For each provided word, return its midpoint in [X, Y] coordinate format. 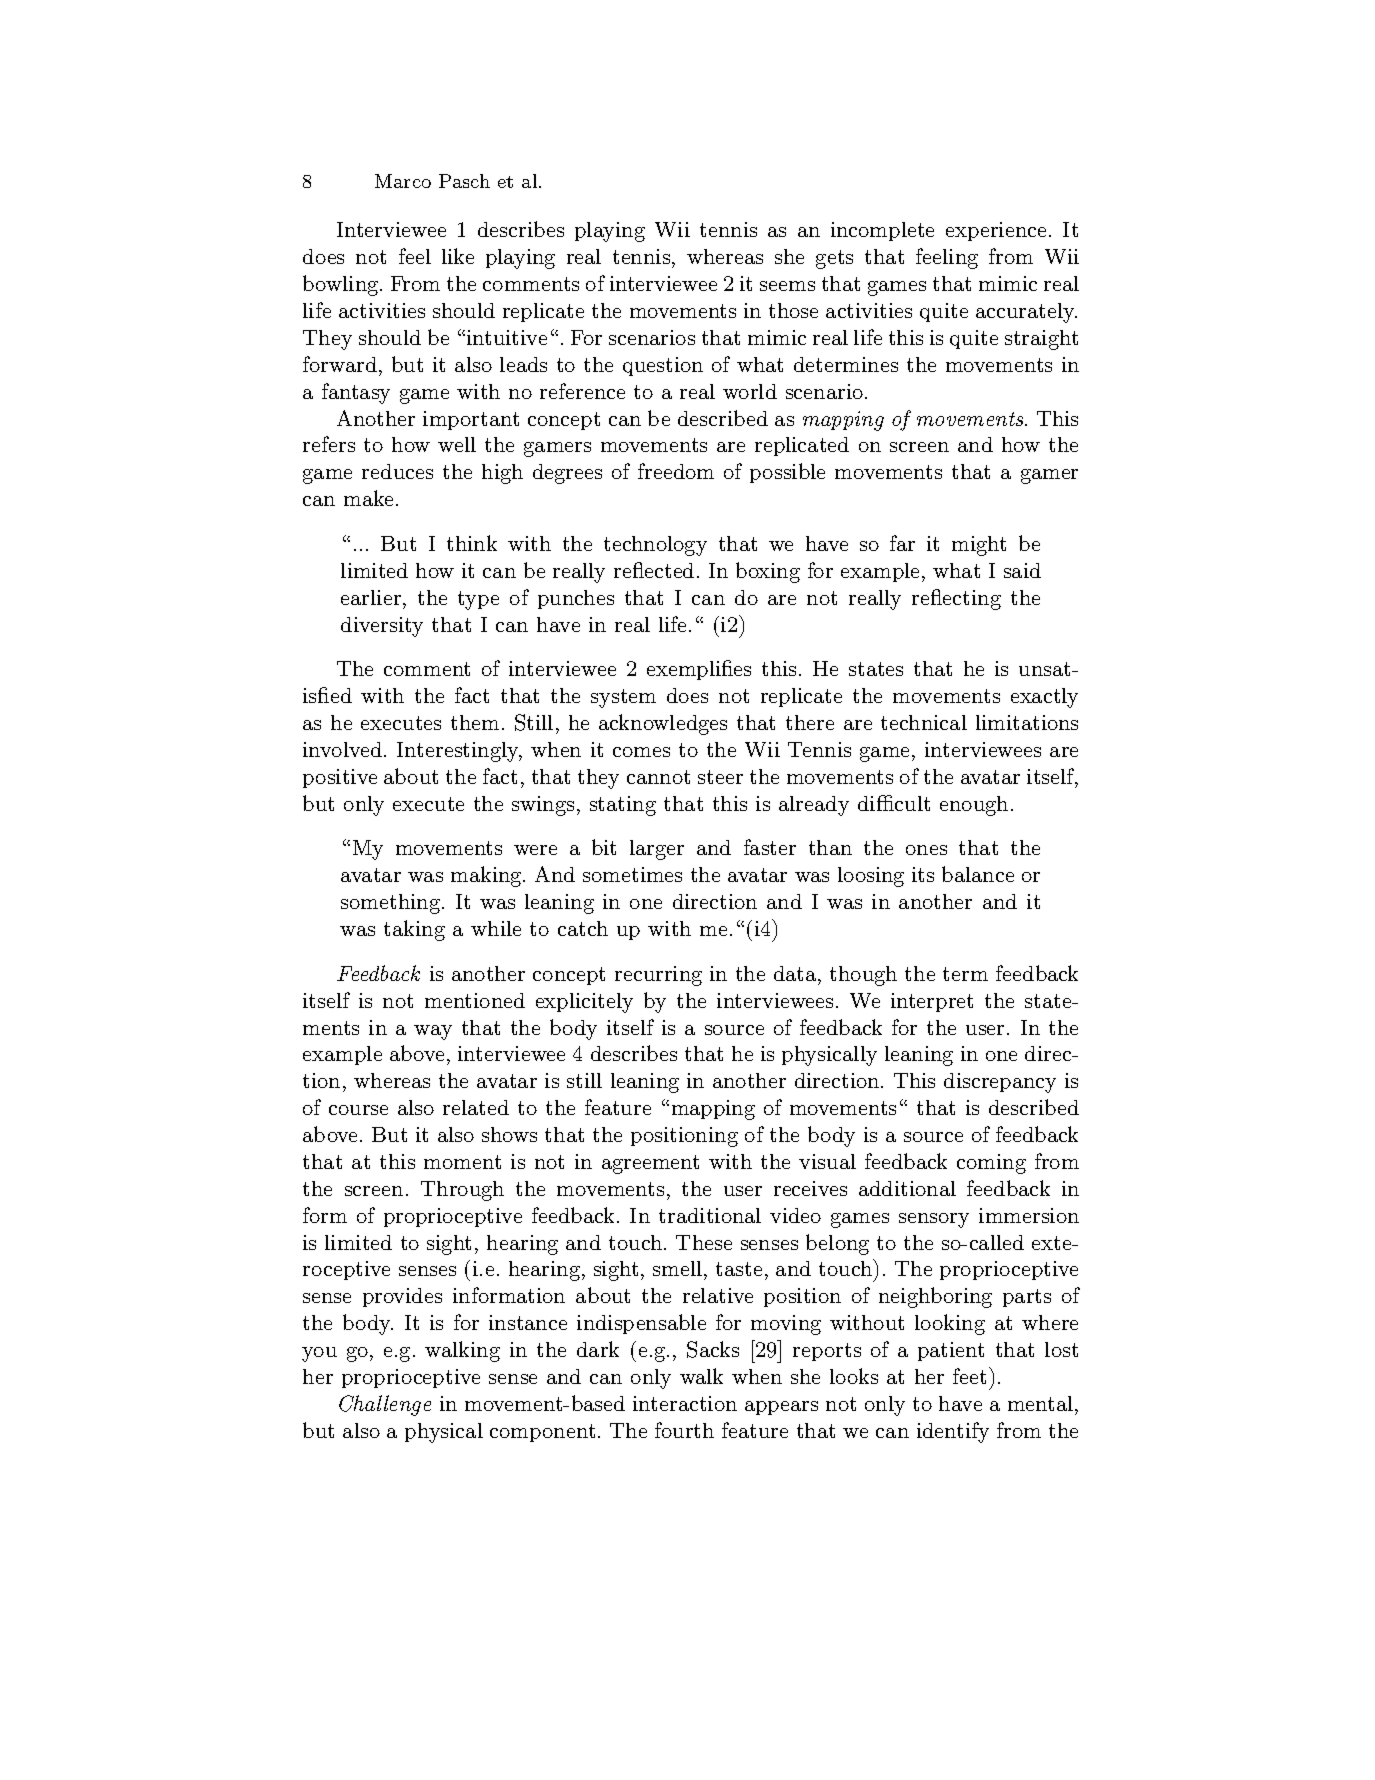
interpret [932, 1002]
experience [996, 231]
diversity [382, 627]
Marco [403, 181]
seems [787, 286]
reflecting [956, 599]
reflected [654, 570]
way [433, 1032]
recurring [658, 976]
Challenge [385, 1405]
